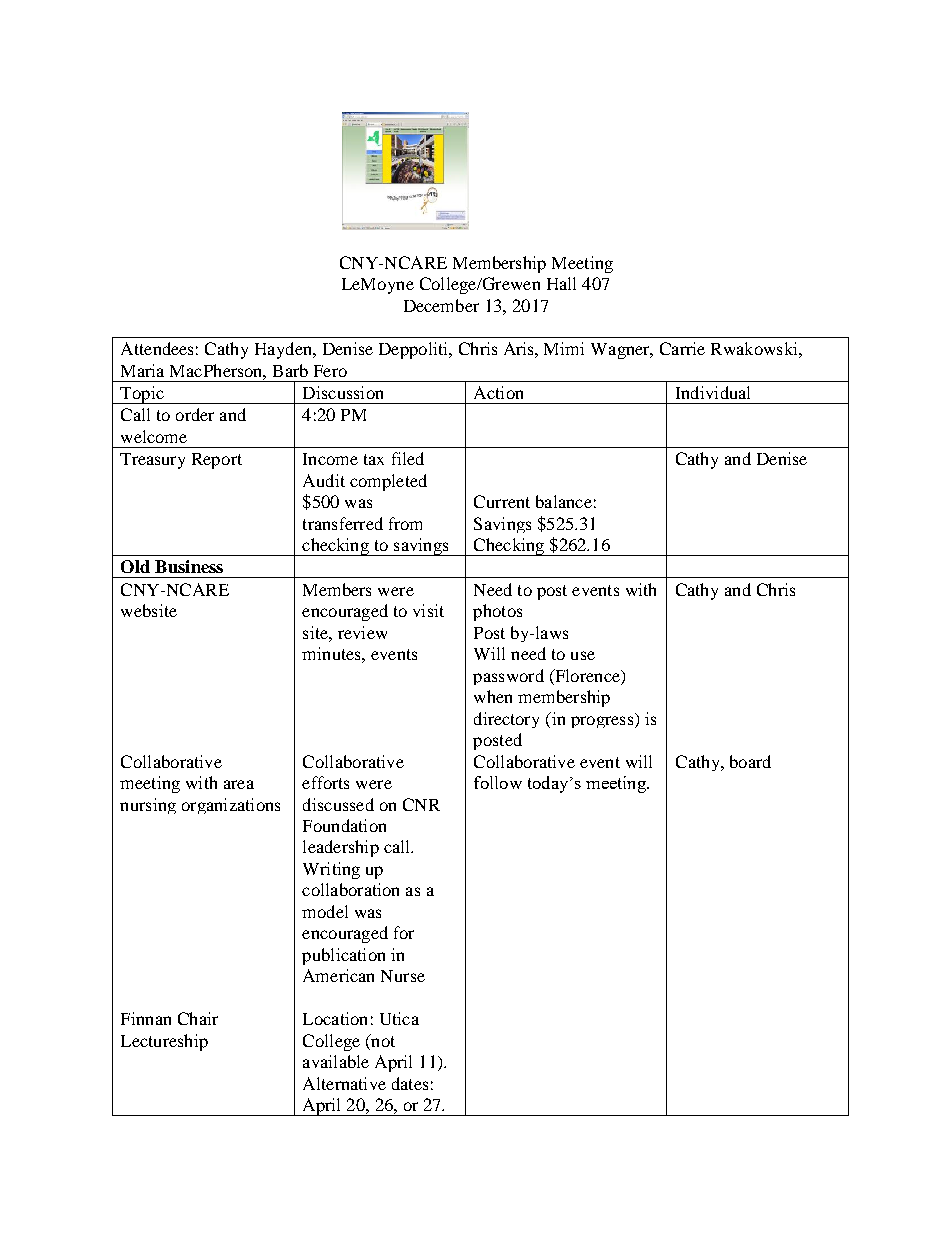 The height and width of the document is (1233, 952). Describe the element at coordinates (421, 804) in the document. I see `CNR` at that location.
